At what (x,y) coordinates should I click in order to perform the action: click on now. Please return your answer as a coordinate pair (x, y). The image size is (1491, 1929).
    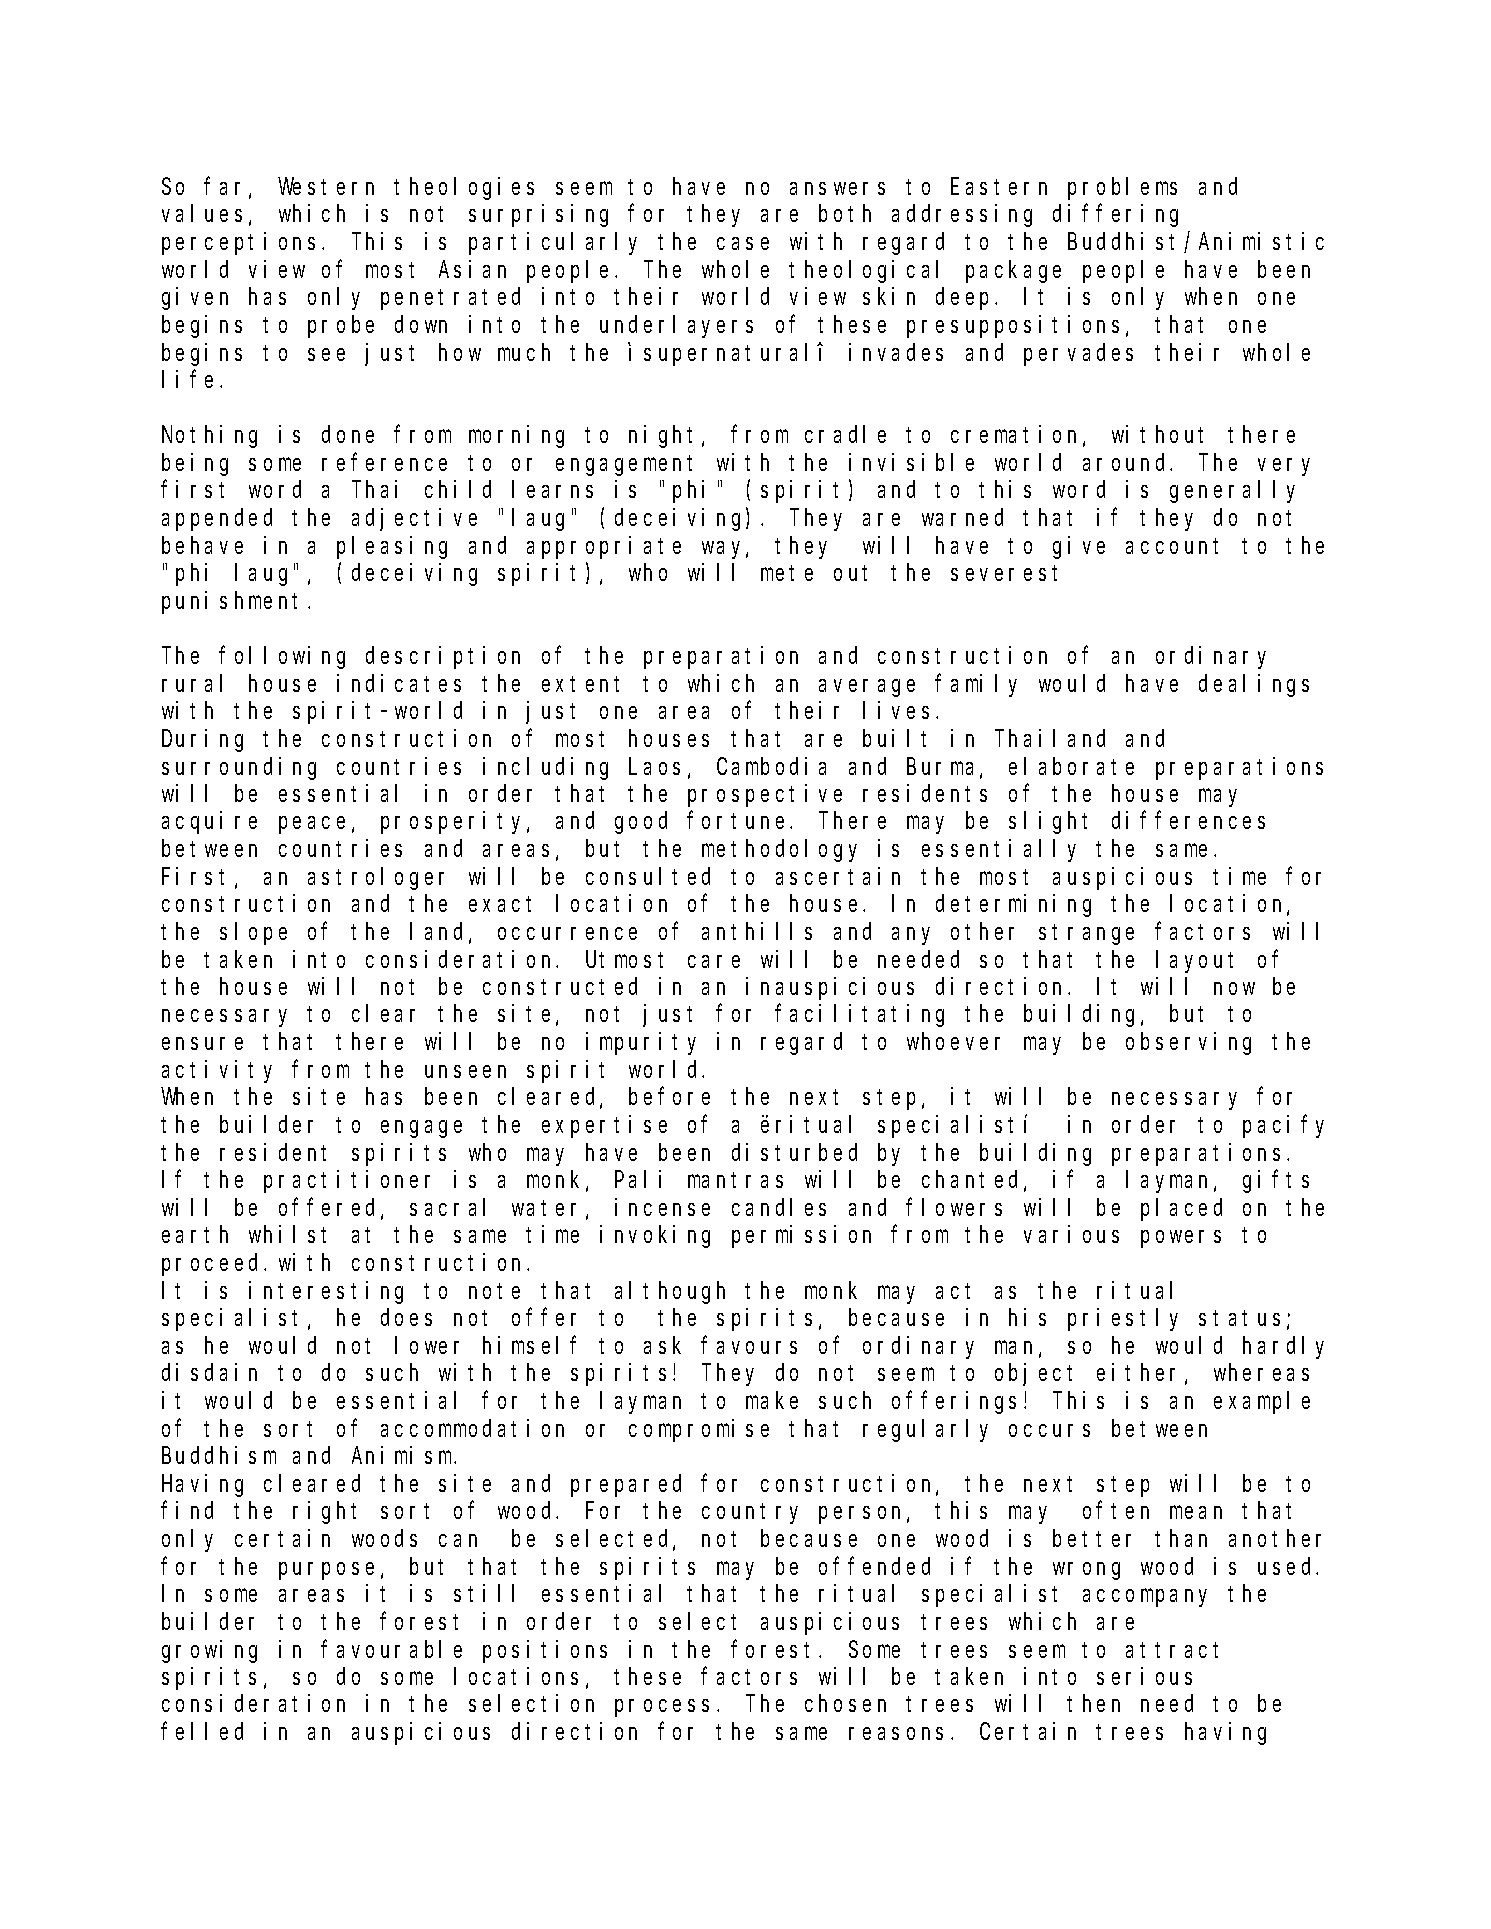
    Looking at the image, I should click on (1234, 988).
